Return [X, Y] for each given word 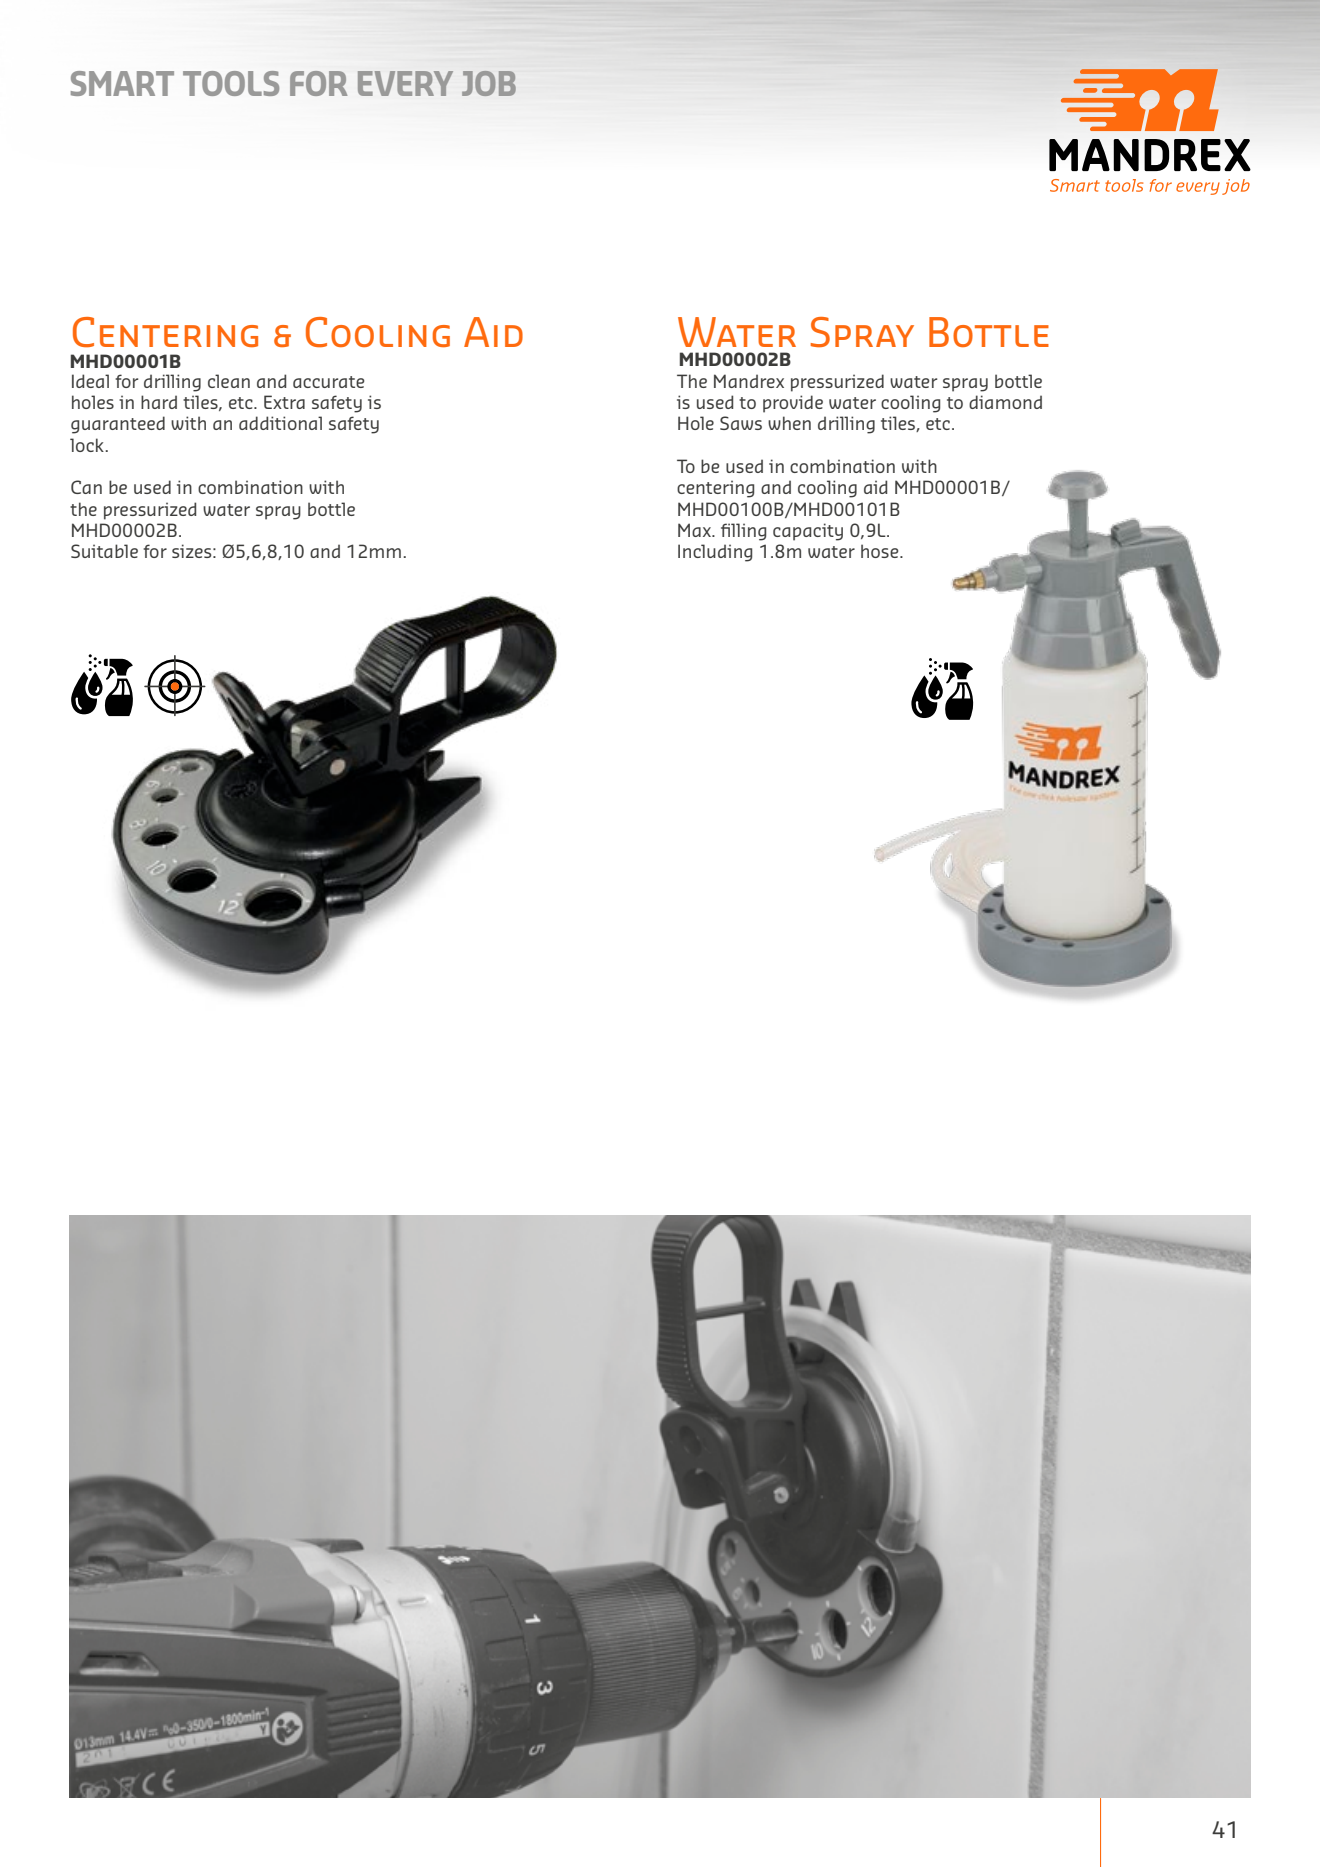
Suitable [104, 551]
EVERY [405, 83]
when [789, 423]
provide [793, 404]
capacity [808, 532]
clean [229, 381]
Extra [284, 402]
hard [159, 402]
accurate [328, 382]
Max [695, 530]
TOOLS [231, 83]
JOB [489, 83]
